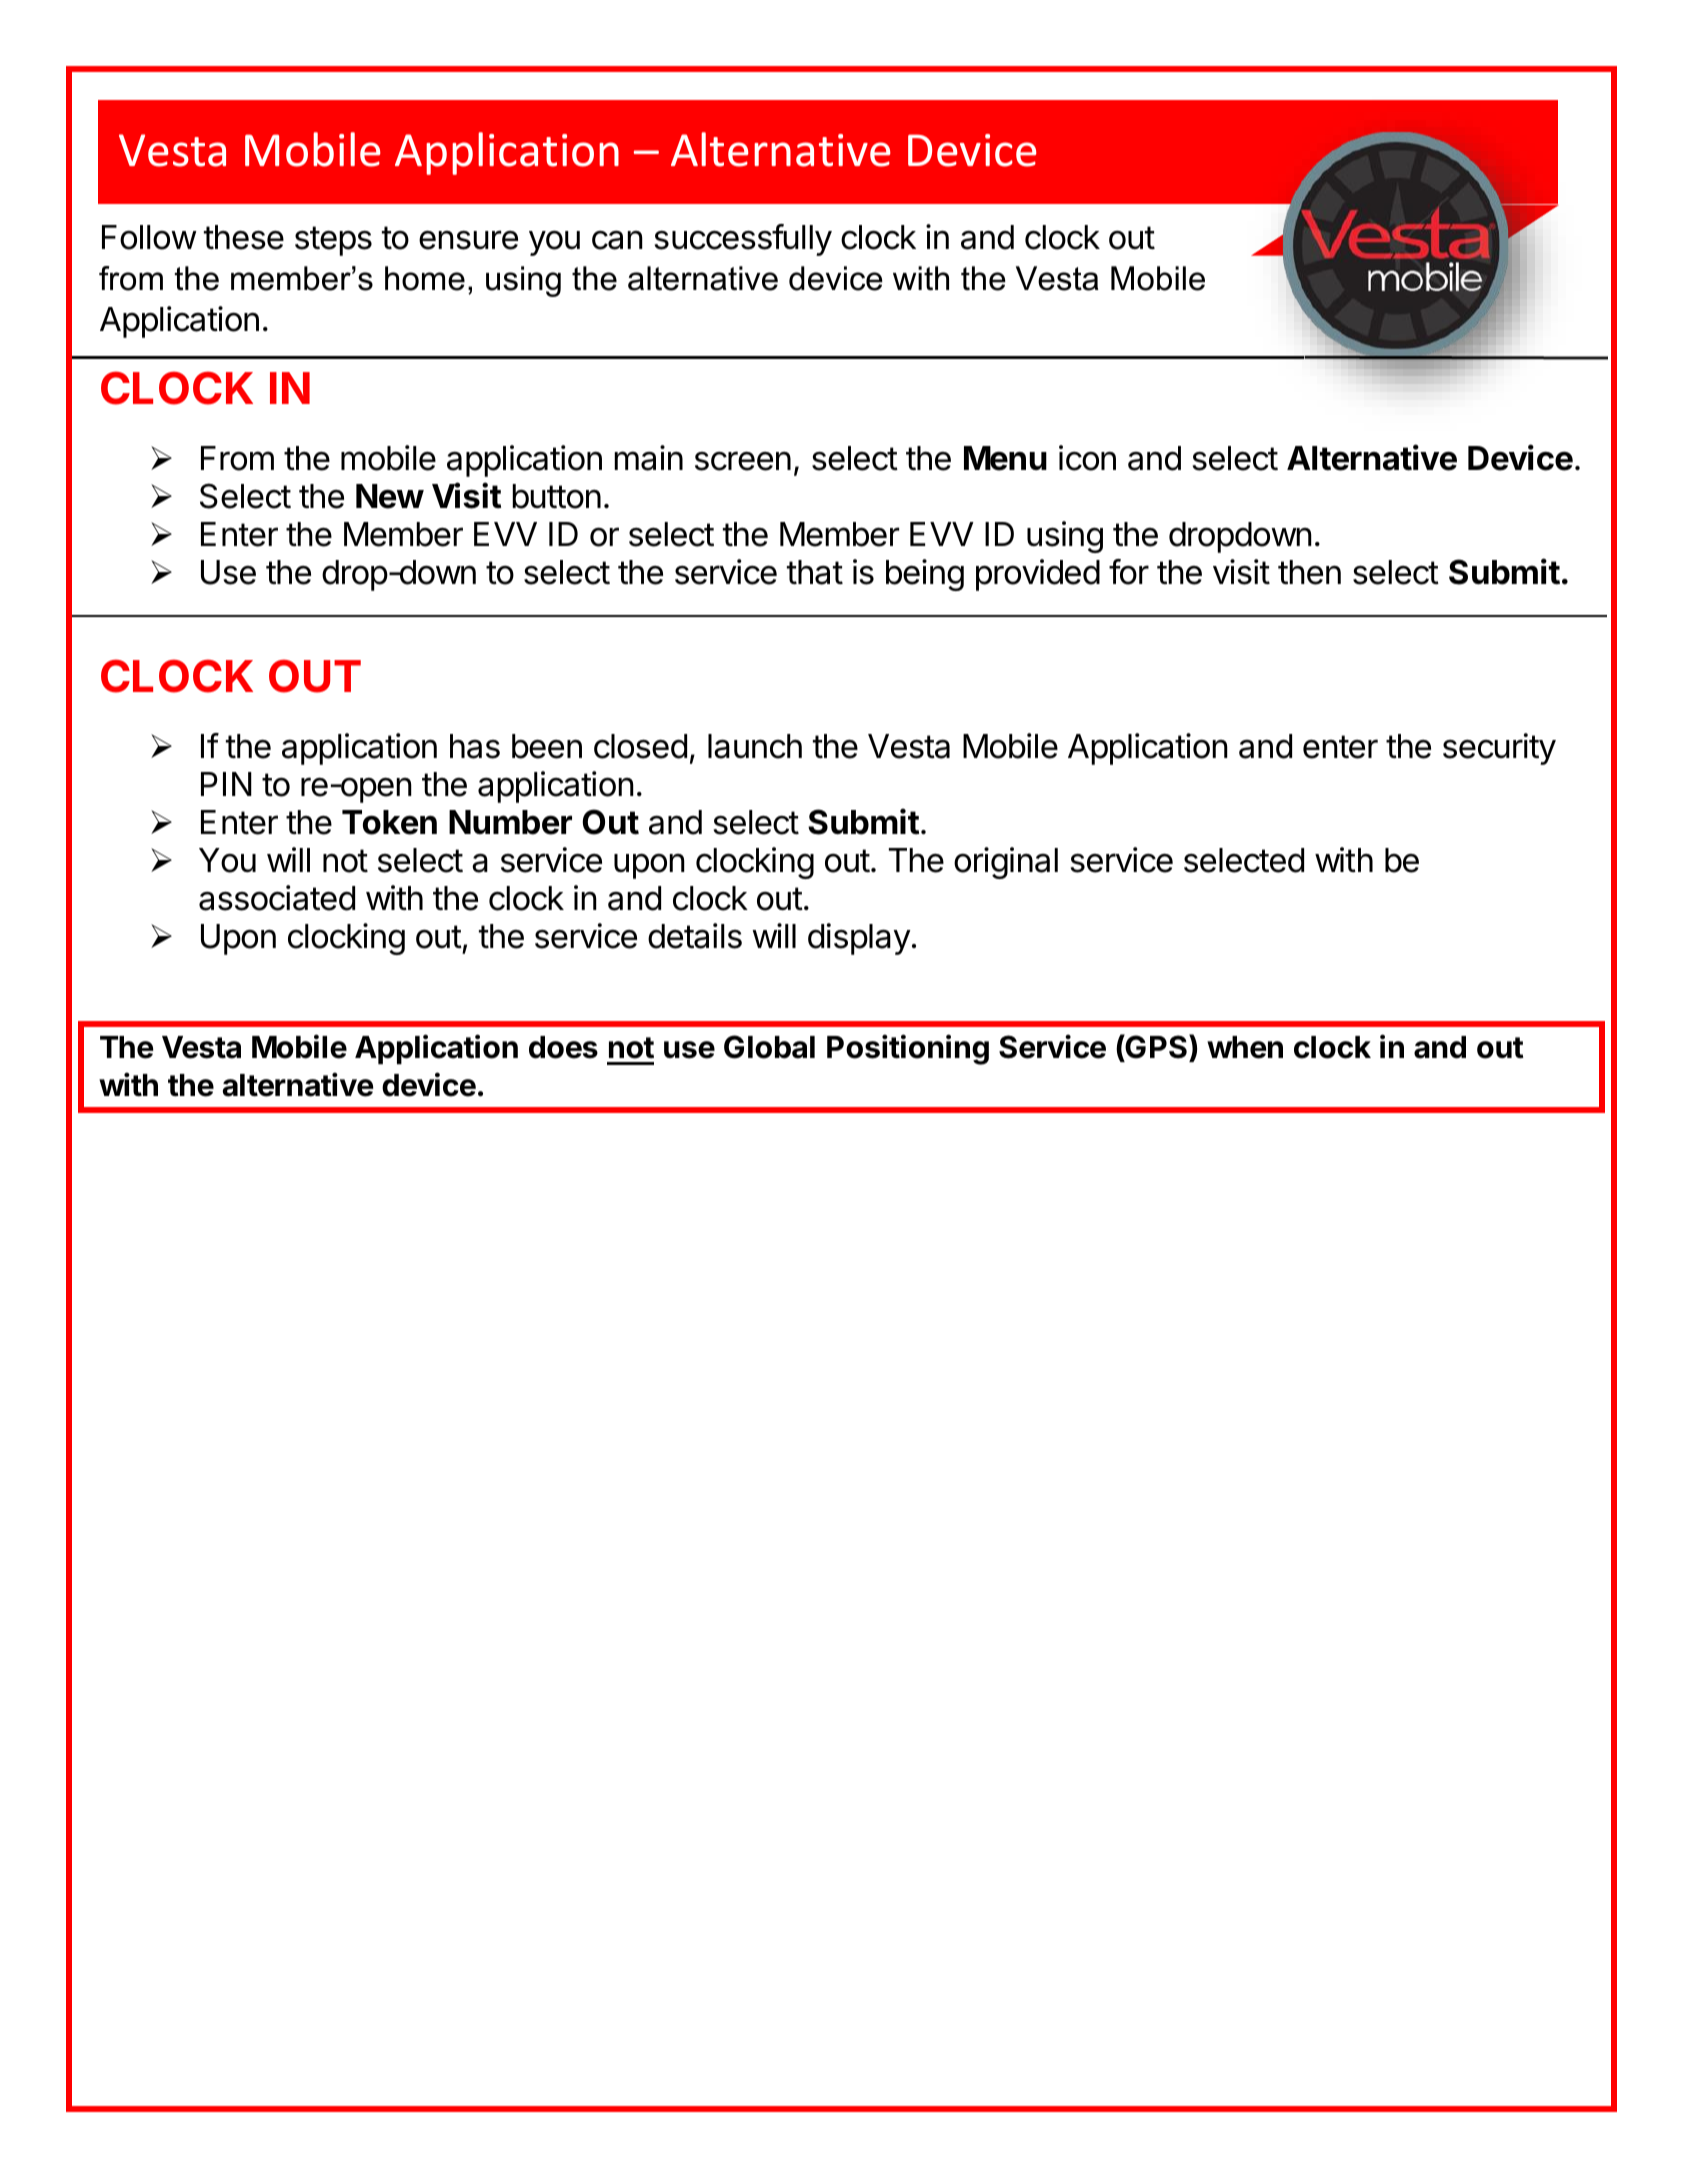 This image has width=1683, height=2178. Describe the element at coordinates (1005, 458) in the image. I see `Menu` at that location.
